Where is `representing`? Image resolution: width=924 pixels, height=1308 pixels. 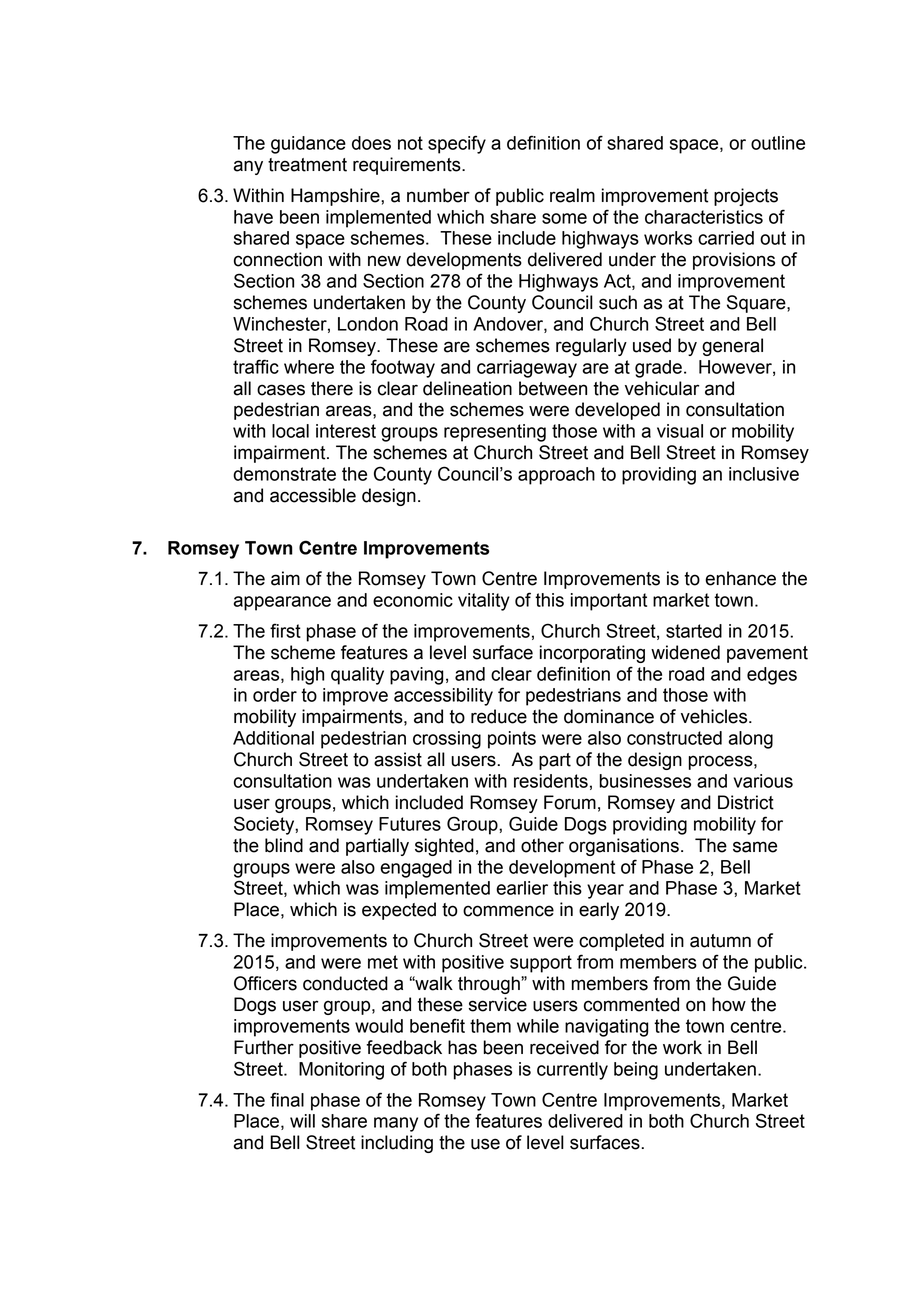
representing is located at coordinates (495, 433).
